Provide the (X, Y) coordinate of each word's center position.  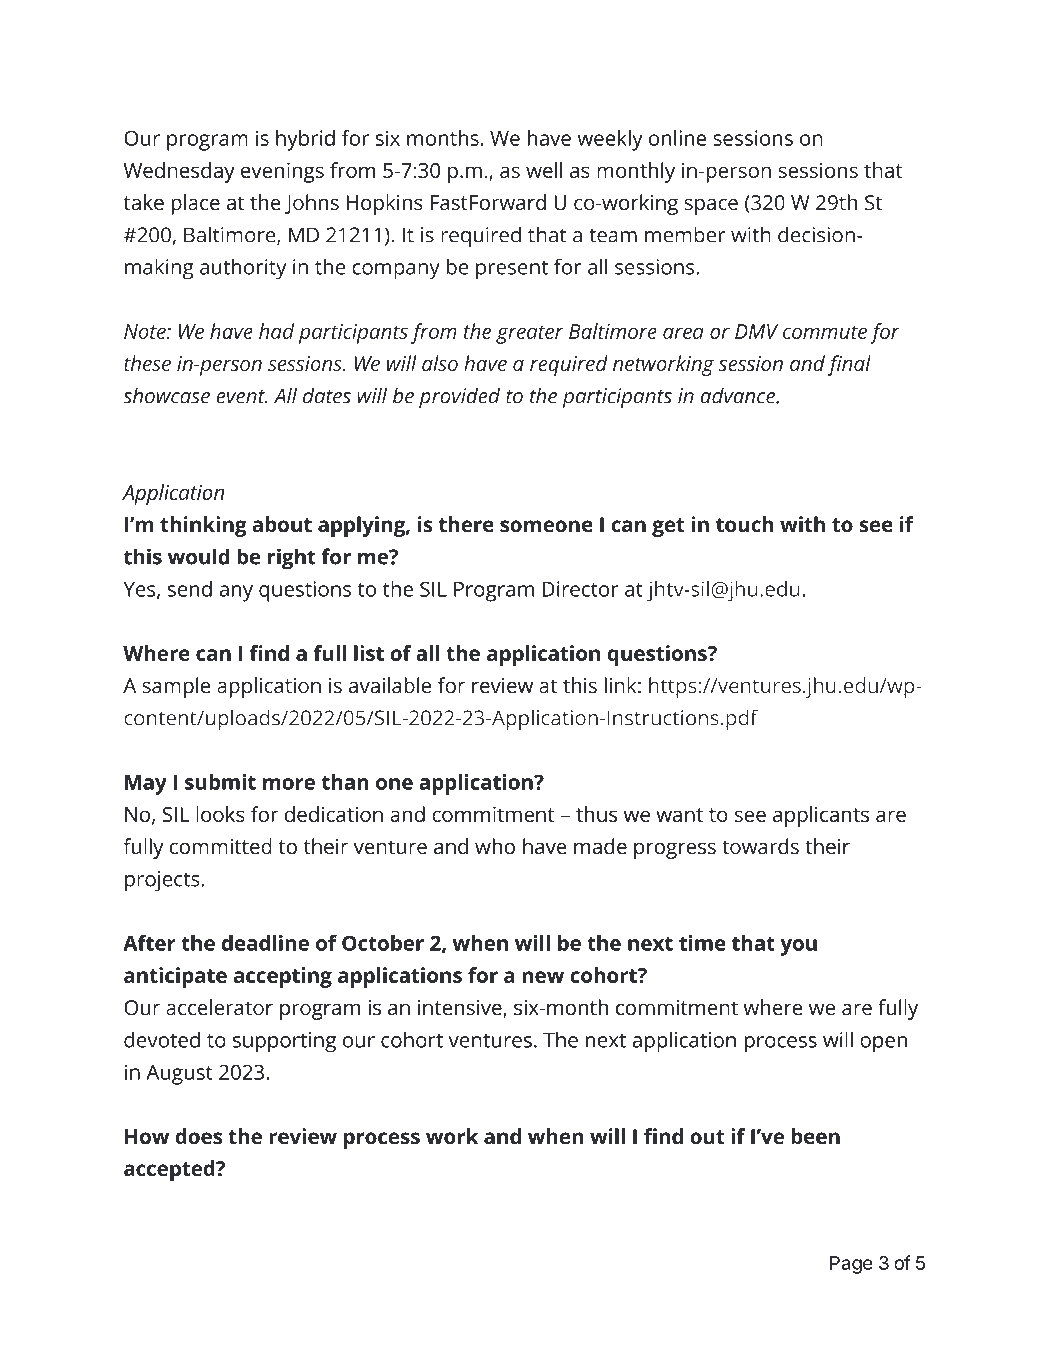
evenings (282, 172)
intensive (461, 1009)
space (711, 206)
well (544, 170)
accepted (170, 1170)
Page (851, 1265)
